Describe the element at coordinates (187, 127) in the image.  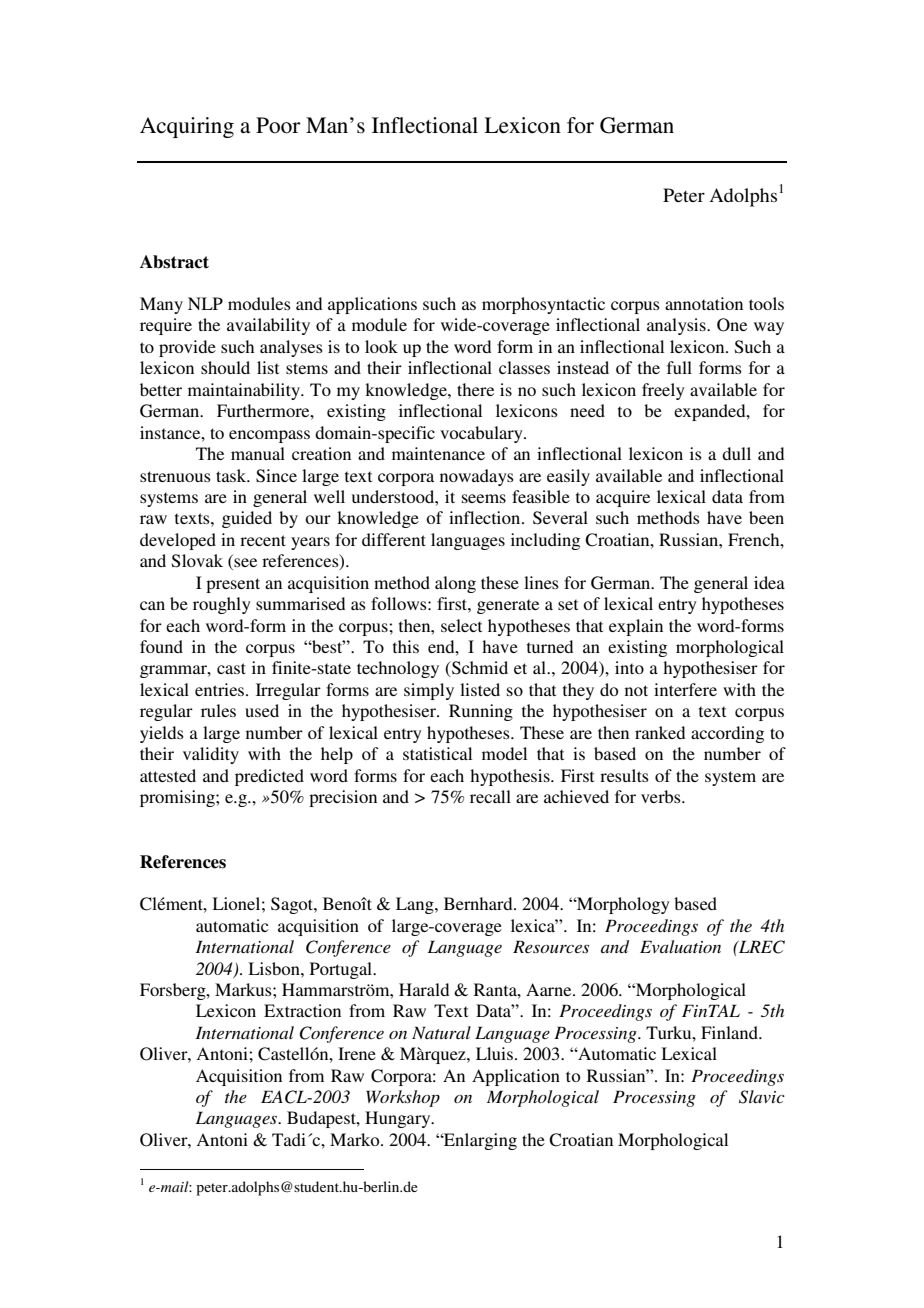
I see `Acquiring` at that location.
